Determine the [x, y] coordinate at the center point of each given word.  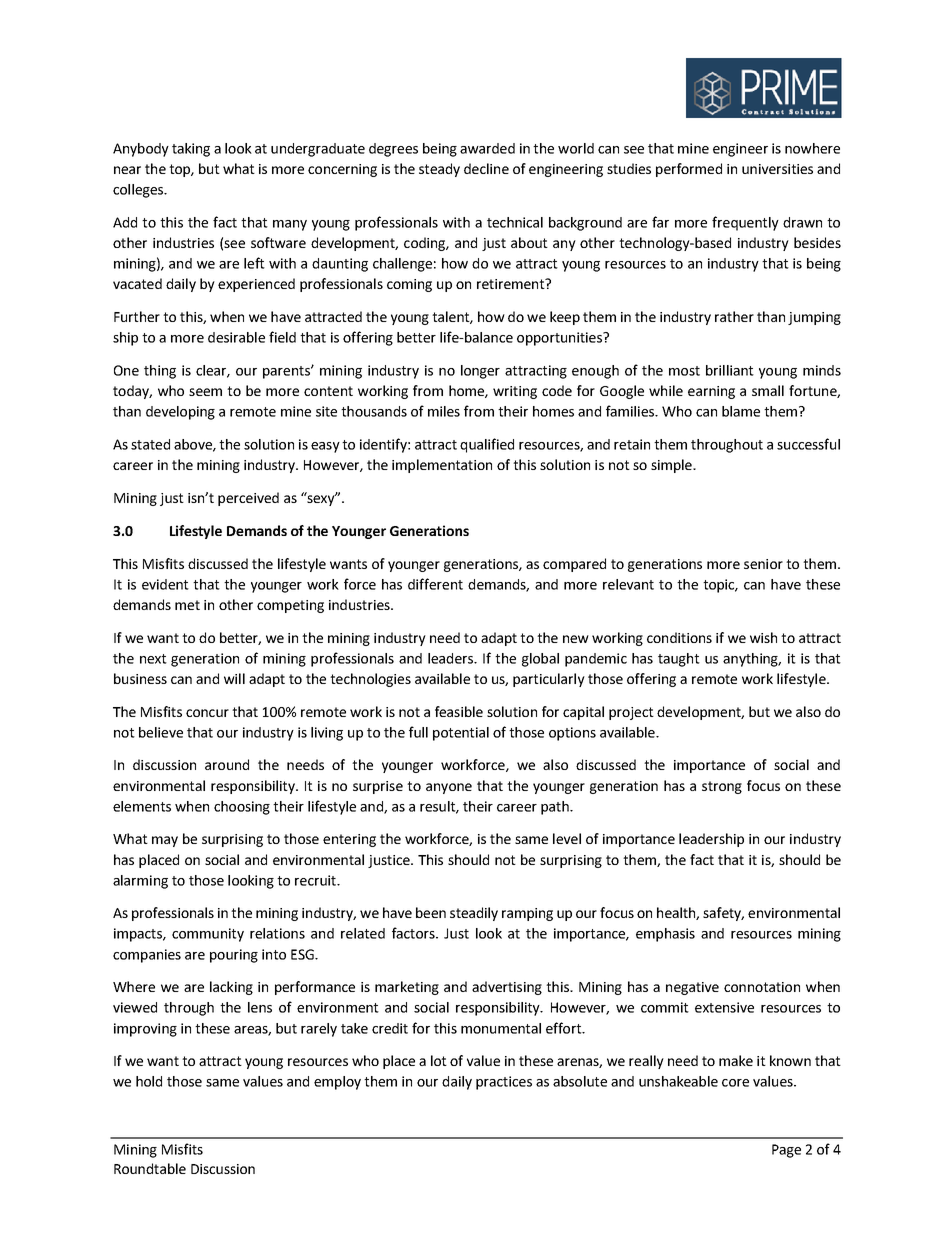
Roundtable [150, 1168]
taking [191, 150]
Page [786, 1151]
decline [486, 168]
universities [777, 169]
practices [504, 1083]
